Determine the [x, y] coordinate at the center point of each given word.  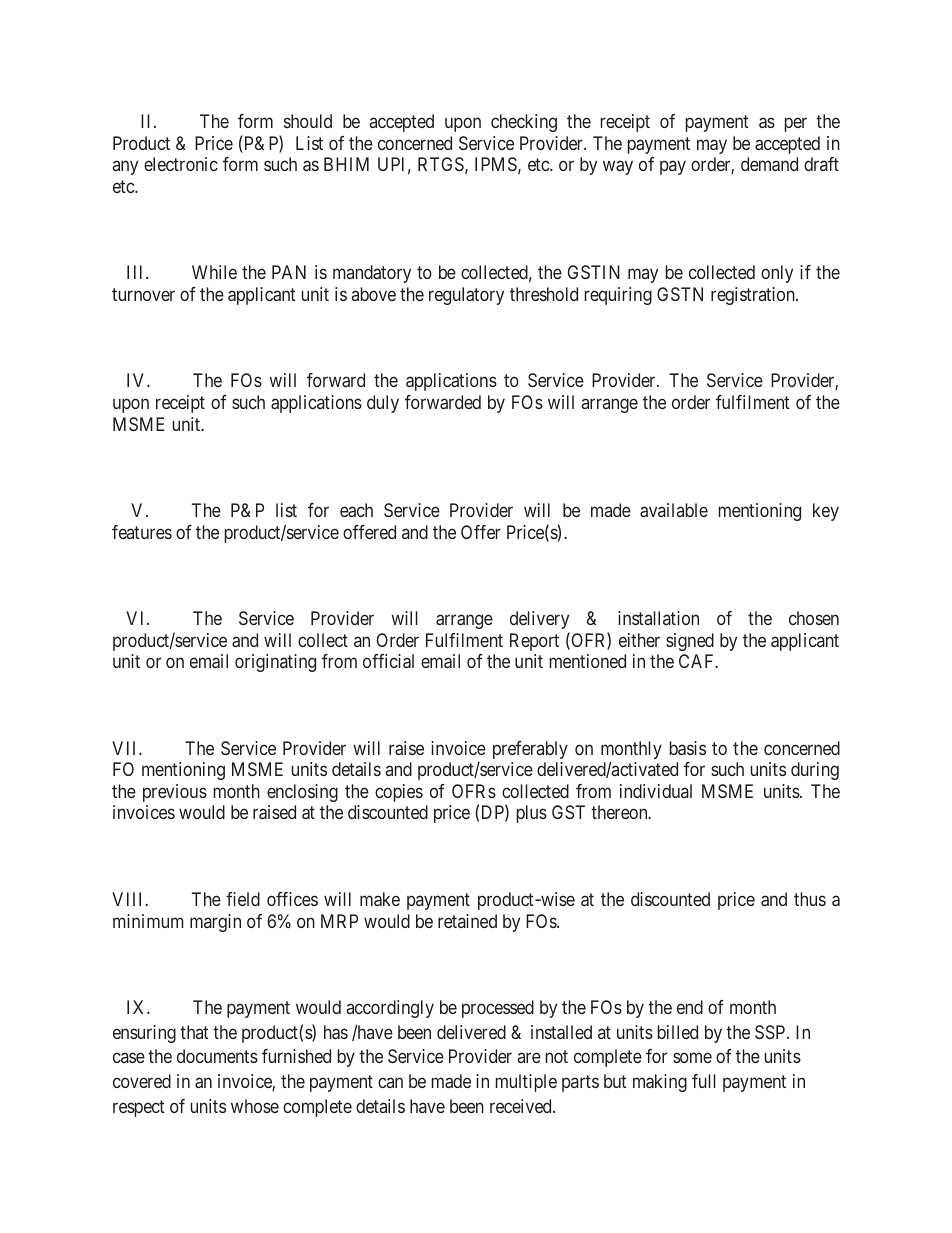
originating [275, 663]
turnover [143, 295]
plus [532, 814]
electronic [181, 164]
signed [690, 642]
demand [769, 164]
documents [217, 1056]
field [243, 899]
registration [754, 296]
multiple [526, 1083]
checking [524, 123]
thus [810, 899]
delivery [539, 620]
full [704, 1081]
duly [383, 404]
